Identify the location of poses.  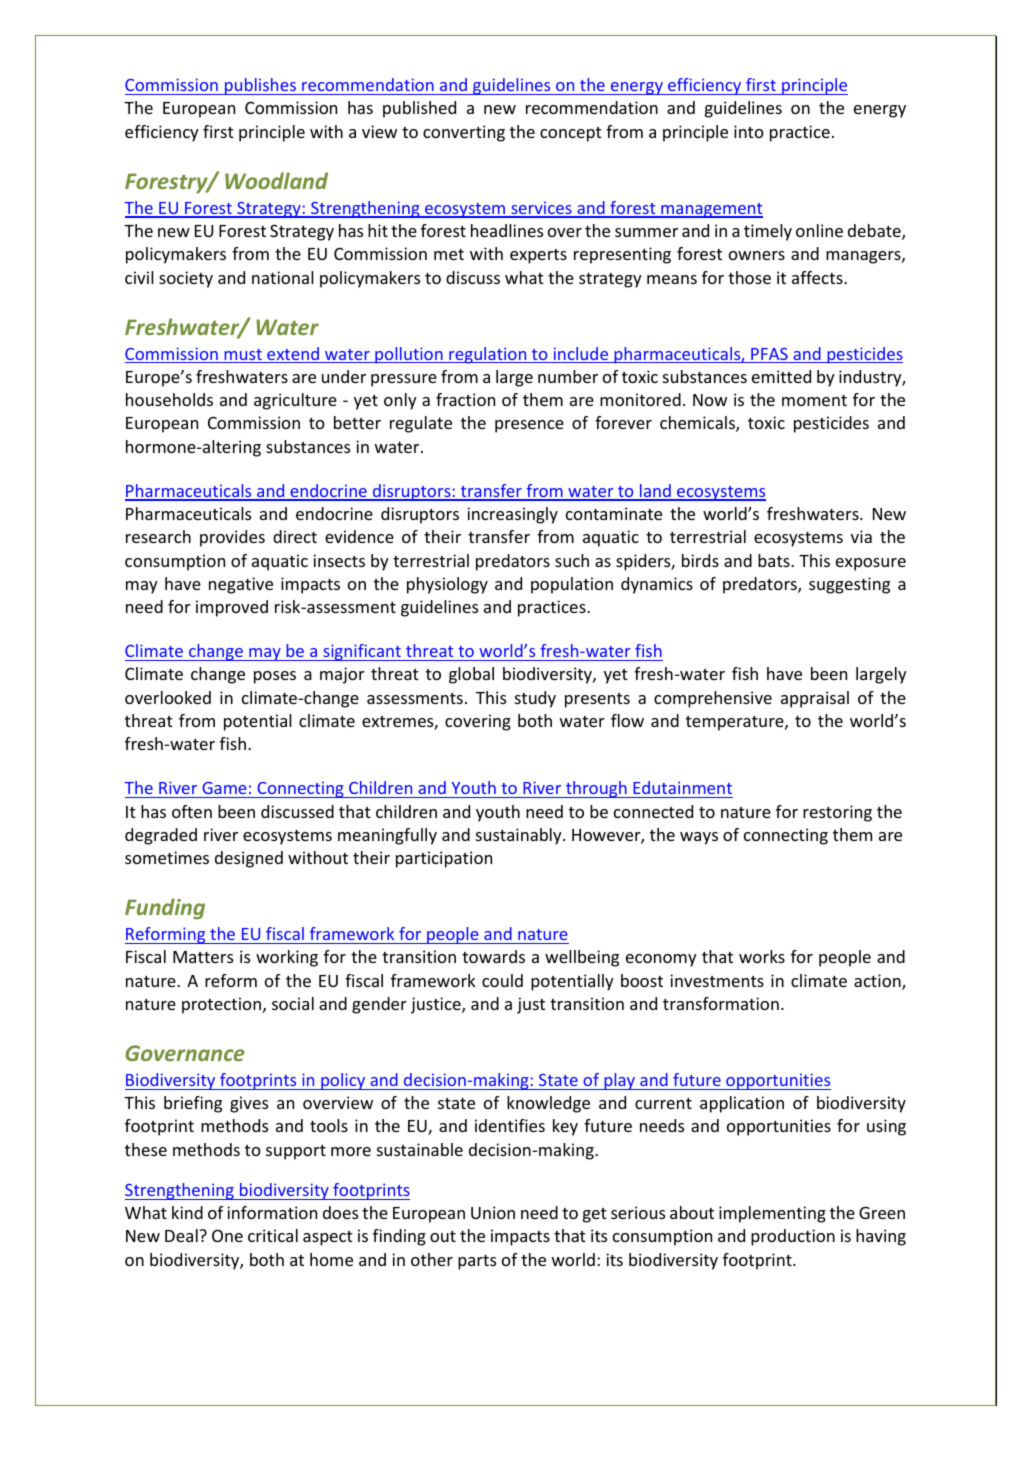
(275, 677).
